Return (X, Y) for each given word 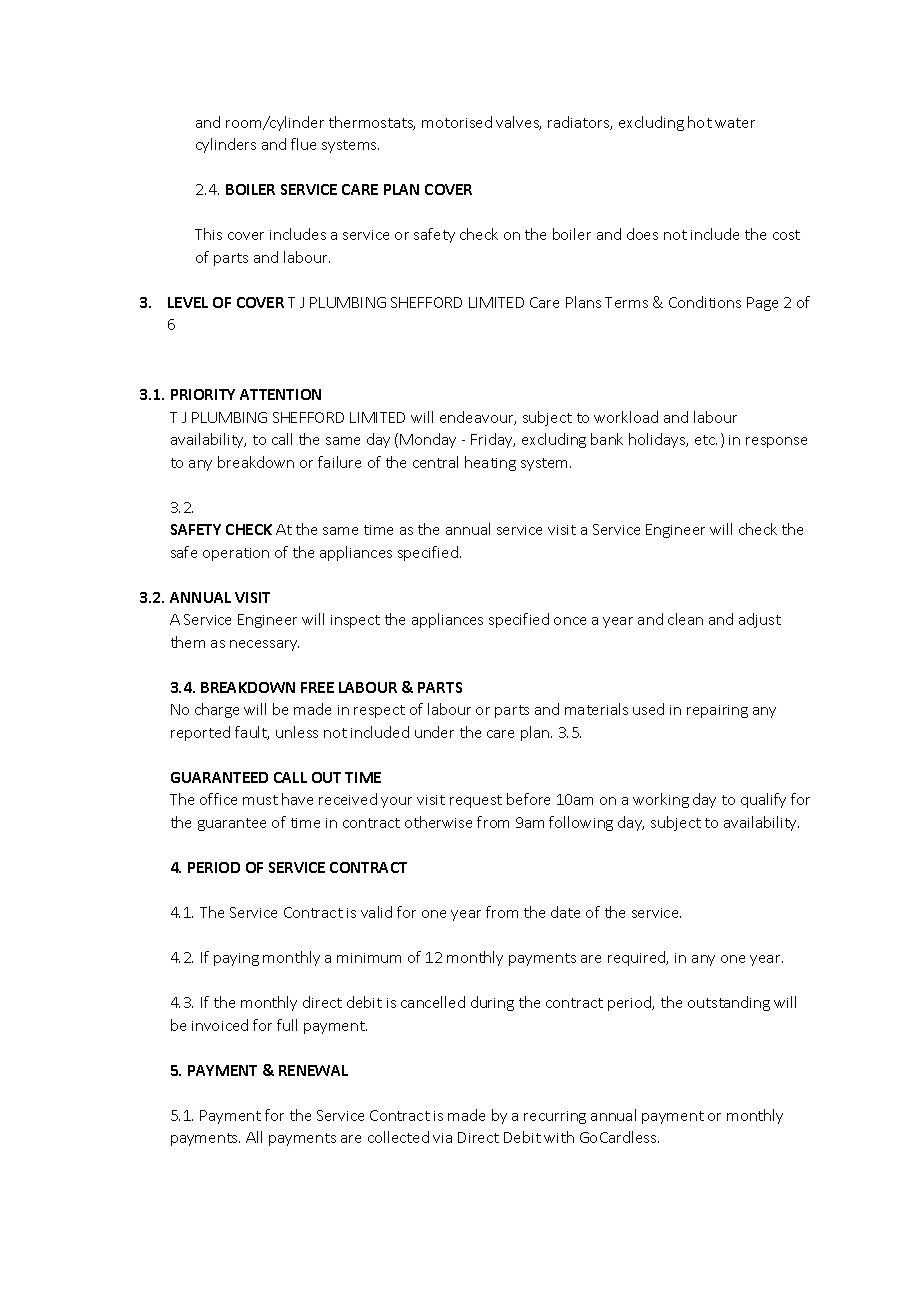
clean (685, 619)
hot (700, 122)
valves (518, 123)
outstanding (729, 1003)
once (570, 621)
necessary (264, 645)
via (442, 1138)
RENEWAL (313, 1070)
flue (303, 144)
